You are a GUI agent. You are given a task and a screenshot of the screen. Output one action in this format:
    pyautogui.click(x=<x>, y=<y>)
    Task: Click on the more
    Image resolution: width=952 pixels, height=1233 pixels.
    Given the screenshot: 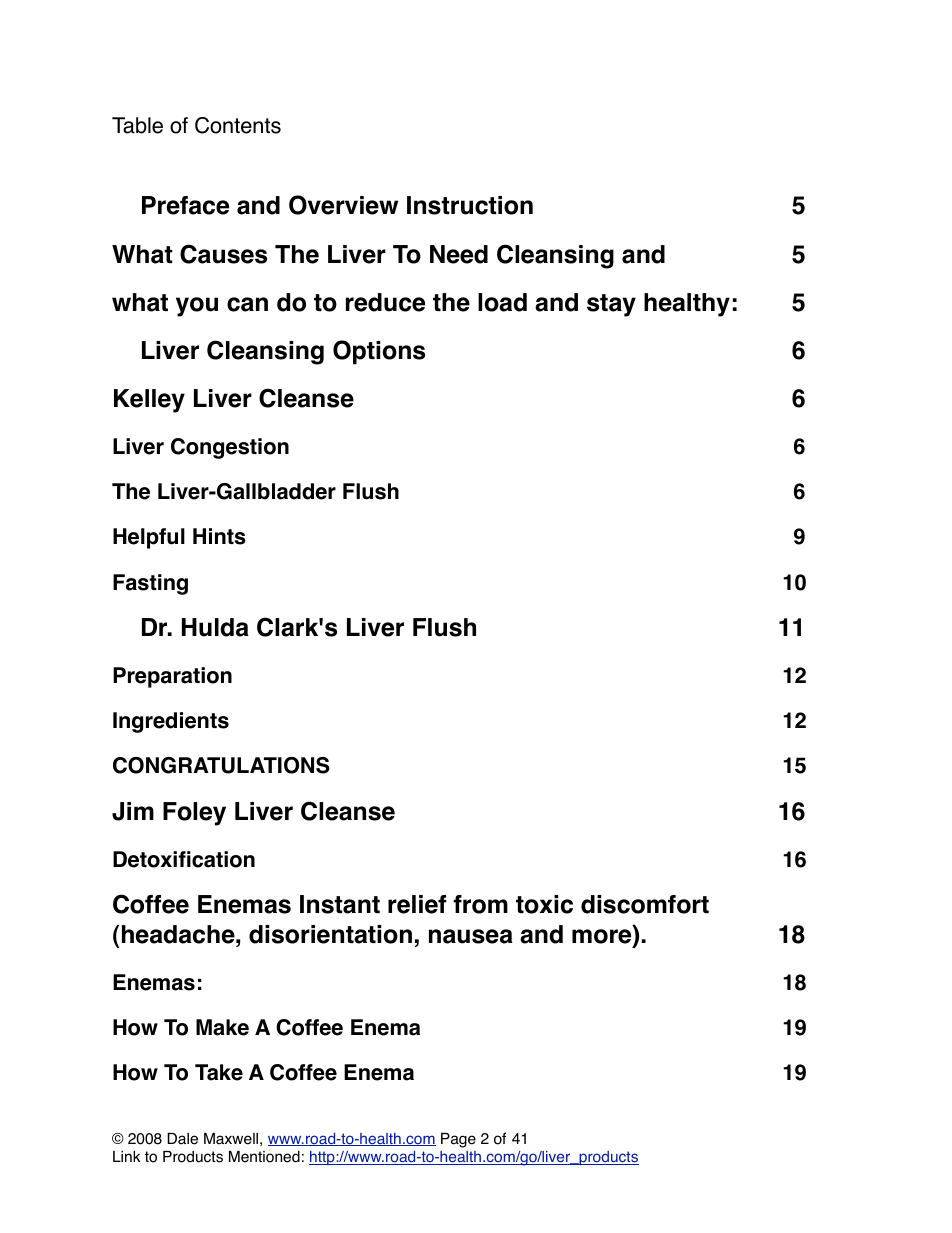 What is the action you would take?
    pyautogui.click(x=603, y=936)
